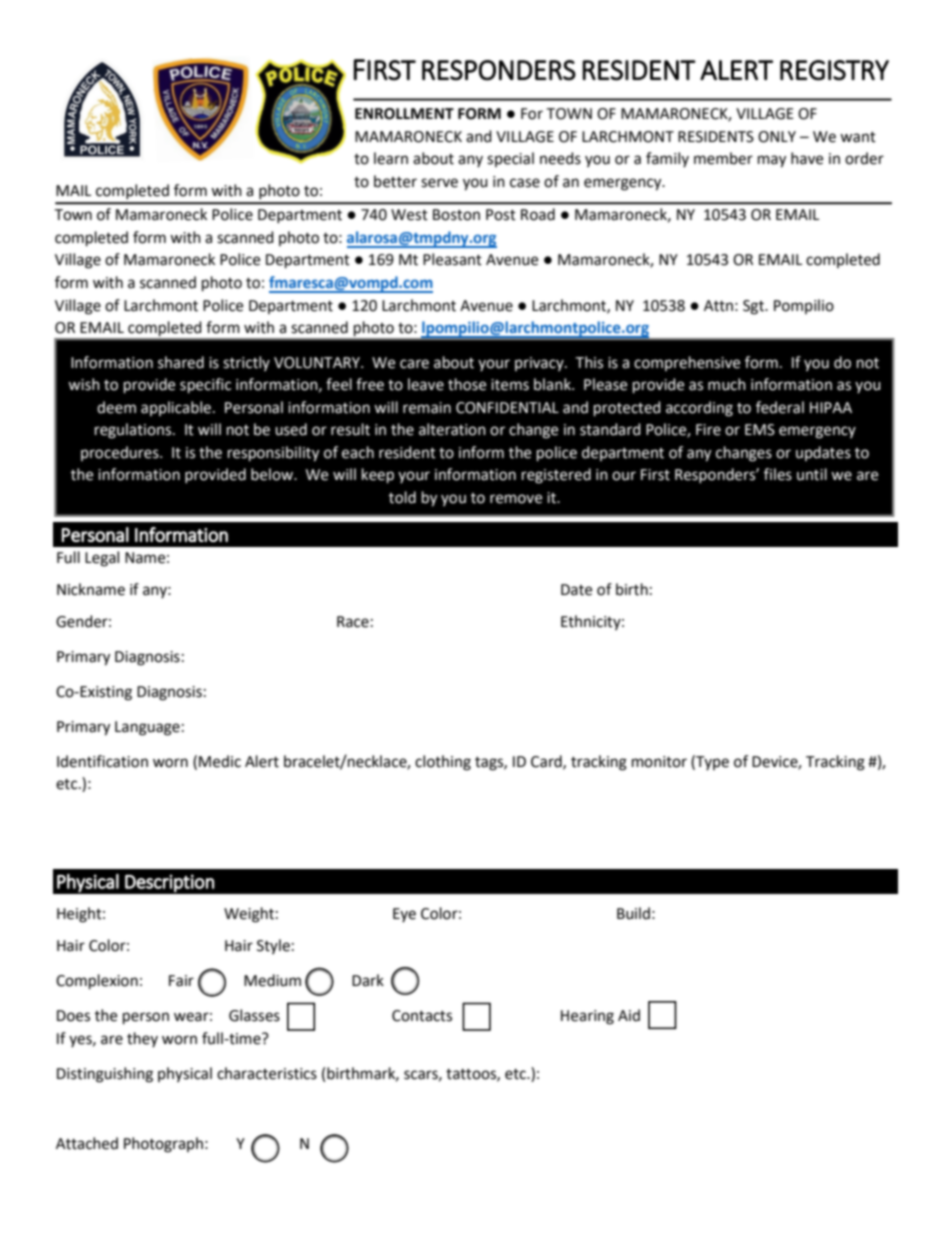 The height and width of the screenshot is (1233, 952). Describe the element at coordinates (629, 1015) in the screenshot. I see `Aid` at that location.
